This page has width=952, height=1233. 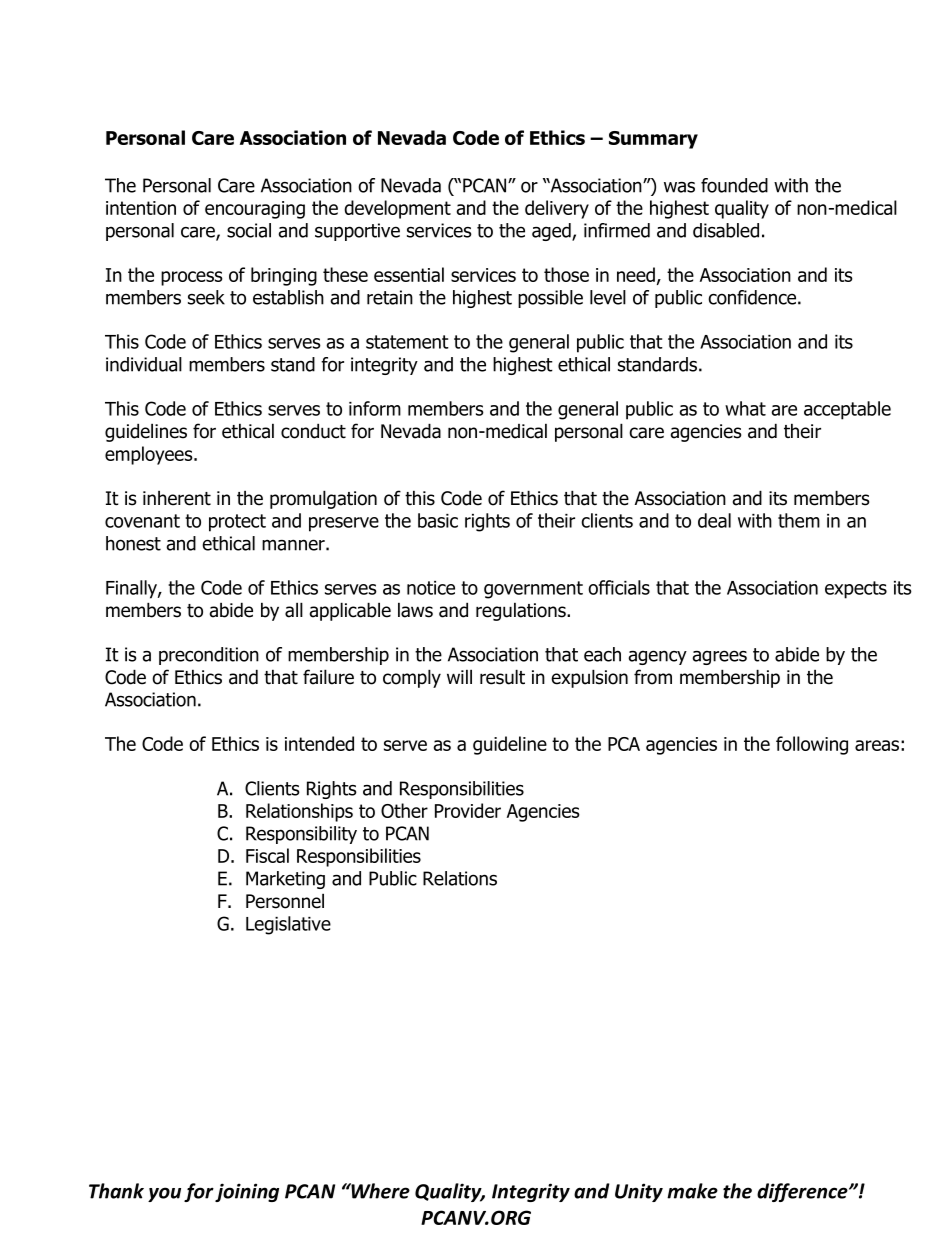 What do you see at coordinates (734, 185) in the page?
I see `founded` at bounding box center [734, 185].
